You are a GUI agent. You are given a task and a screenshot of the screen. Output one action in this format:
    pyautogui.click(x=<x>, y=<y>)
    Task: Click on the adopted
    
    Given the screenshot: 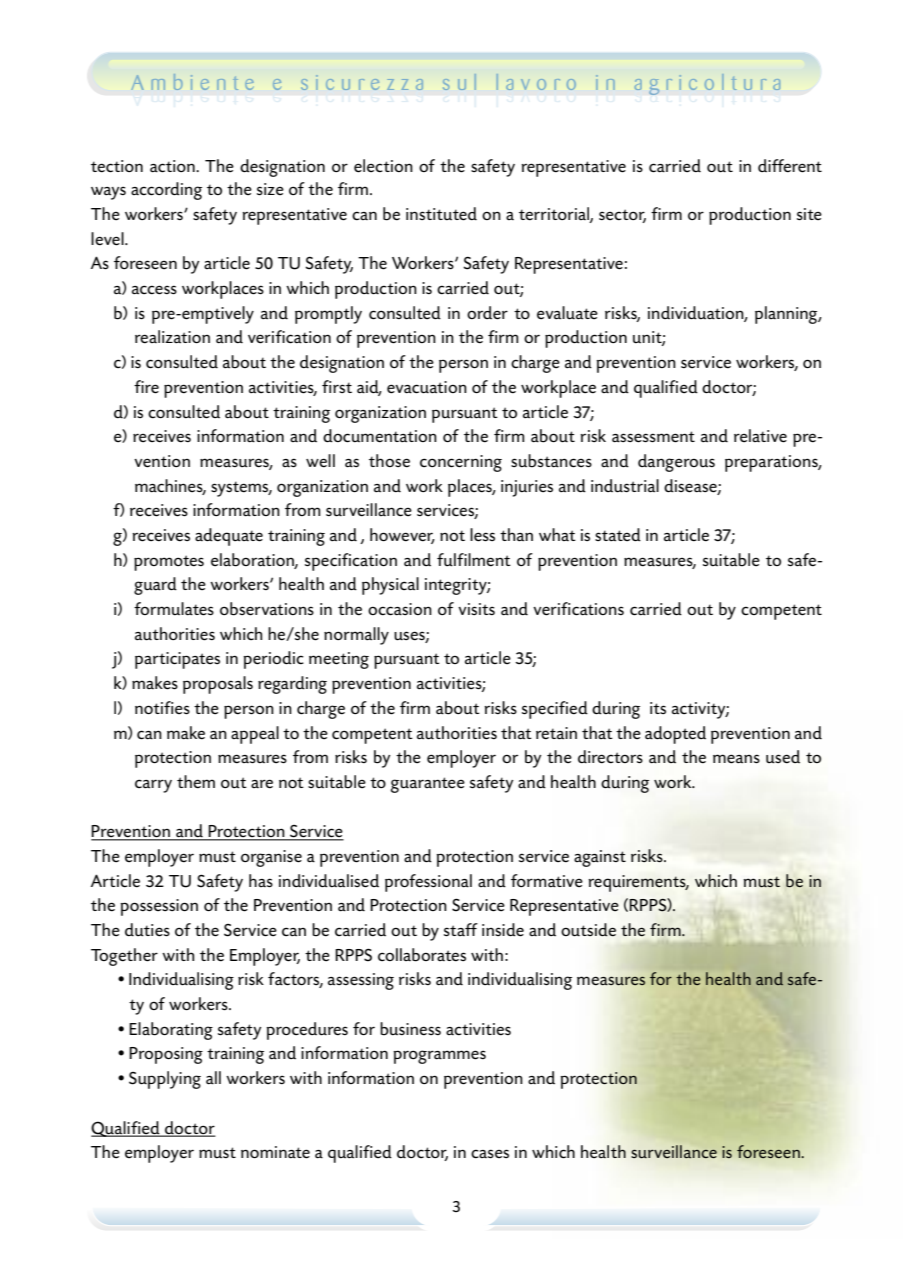 What is the action you would take?
    pyautogui.click(x=675, y=735)
